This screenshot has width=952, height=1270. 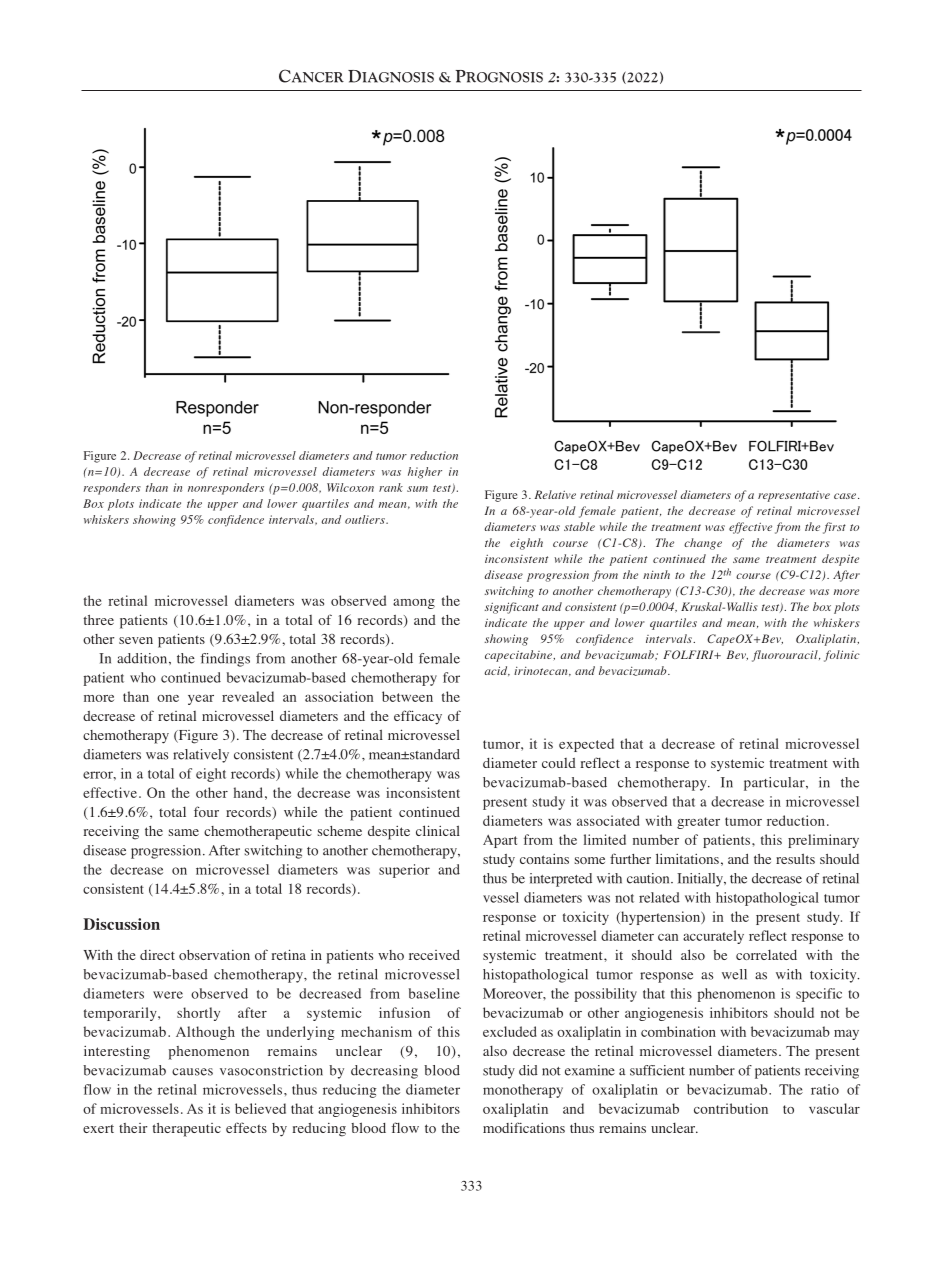 I want to click on their, so click(x=133, y=1128).
